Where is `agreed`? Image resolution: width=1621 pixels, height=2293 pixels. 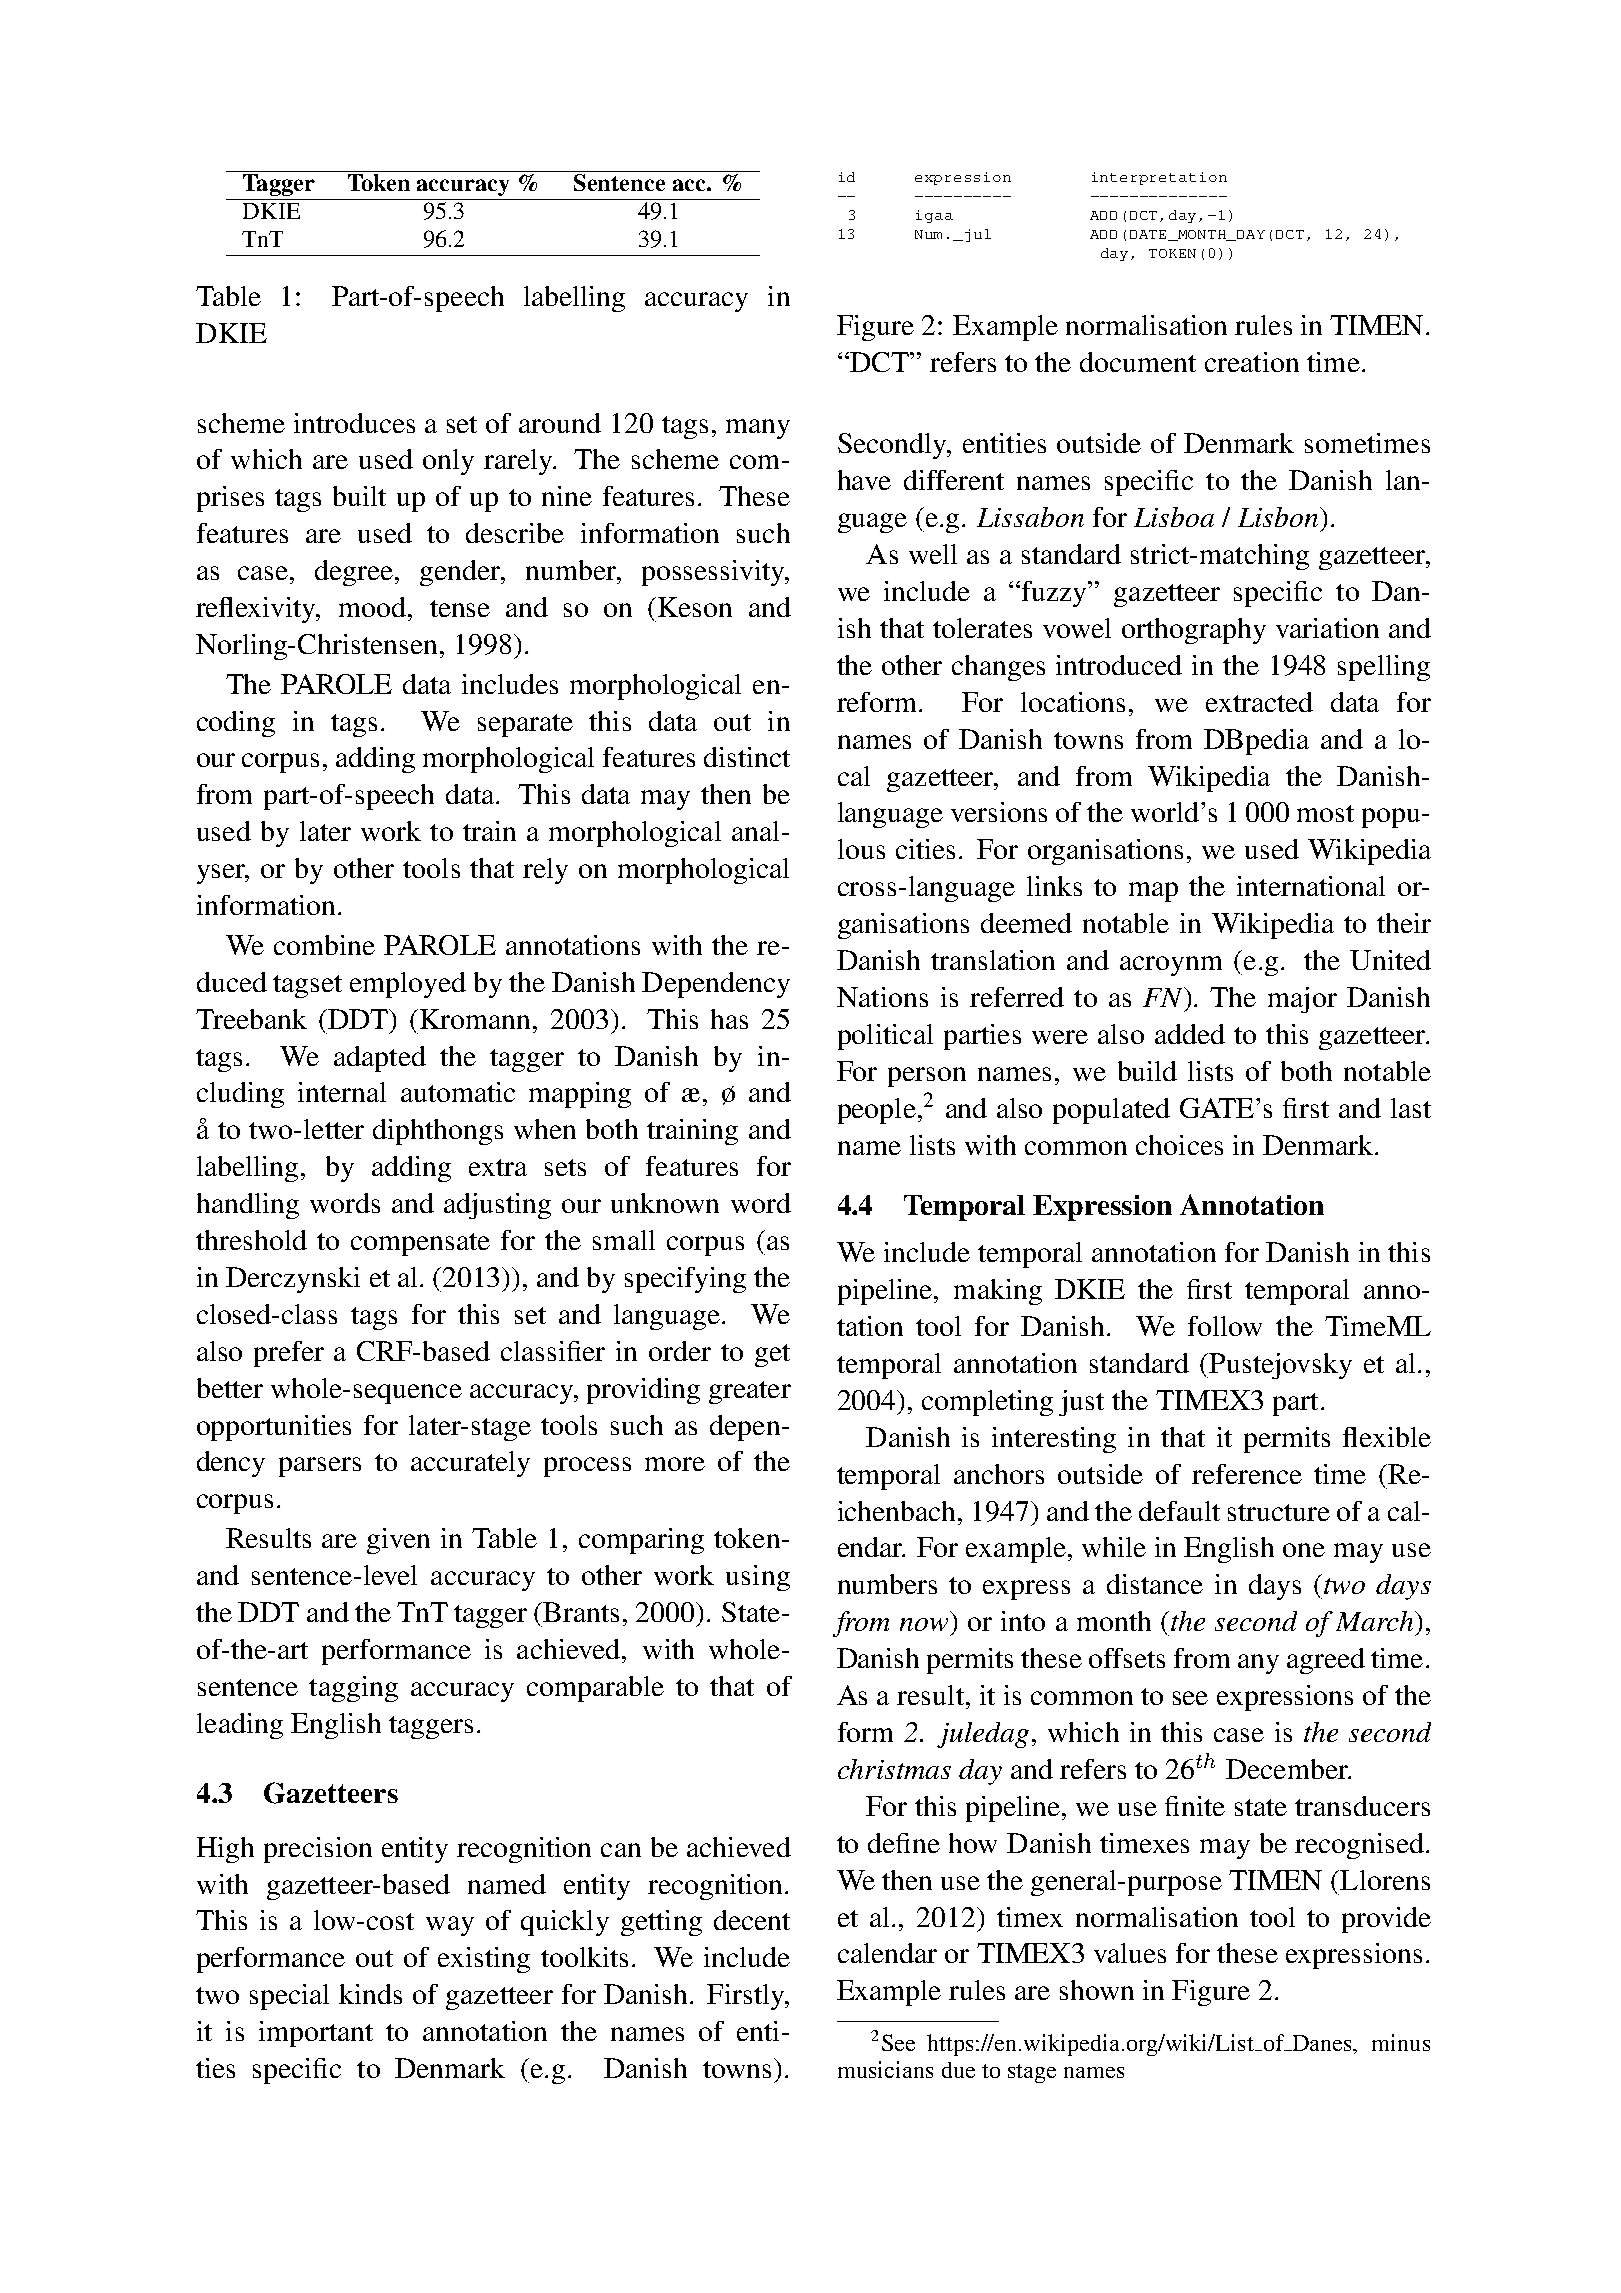 agreed is located at coordinates (1326, 1661).
